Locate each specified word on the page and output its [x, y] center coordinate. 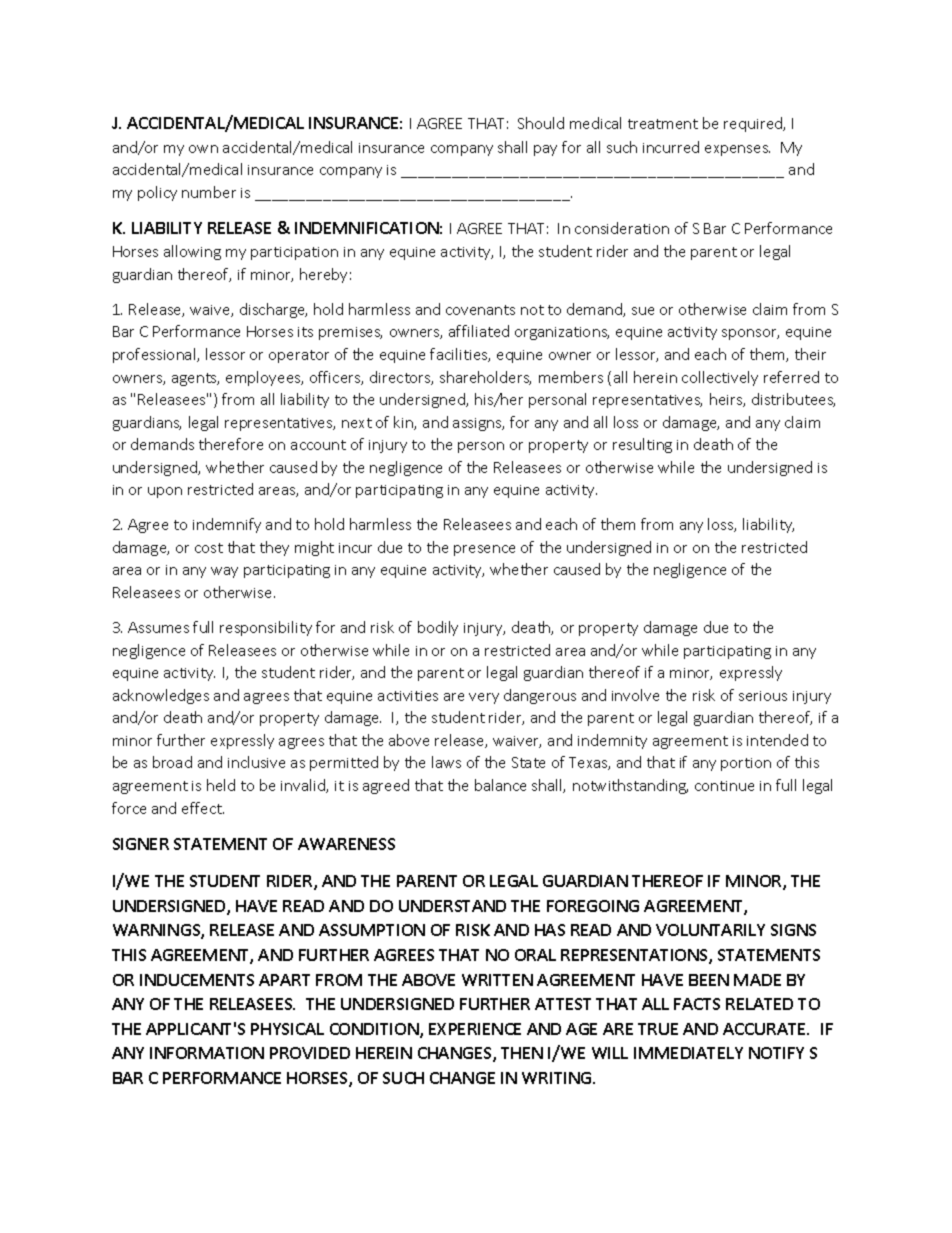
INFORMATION [207, 1053]
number [209, 192]
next [357, 423]
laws [446, 762]
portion [746, 764]
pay [545, 150]
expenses [737, 150]
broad [172, 762]
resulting [642, 445]
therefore [231, 444]
